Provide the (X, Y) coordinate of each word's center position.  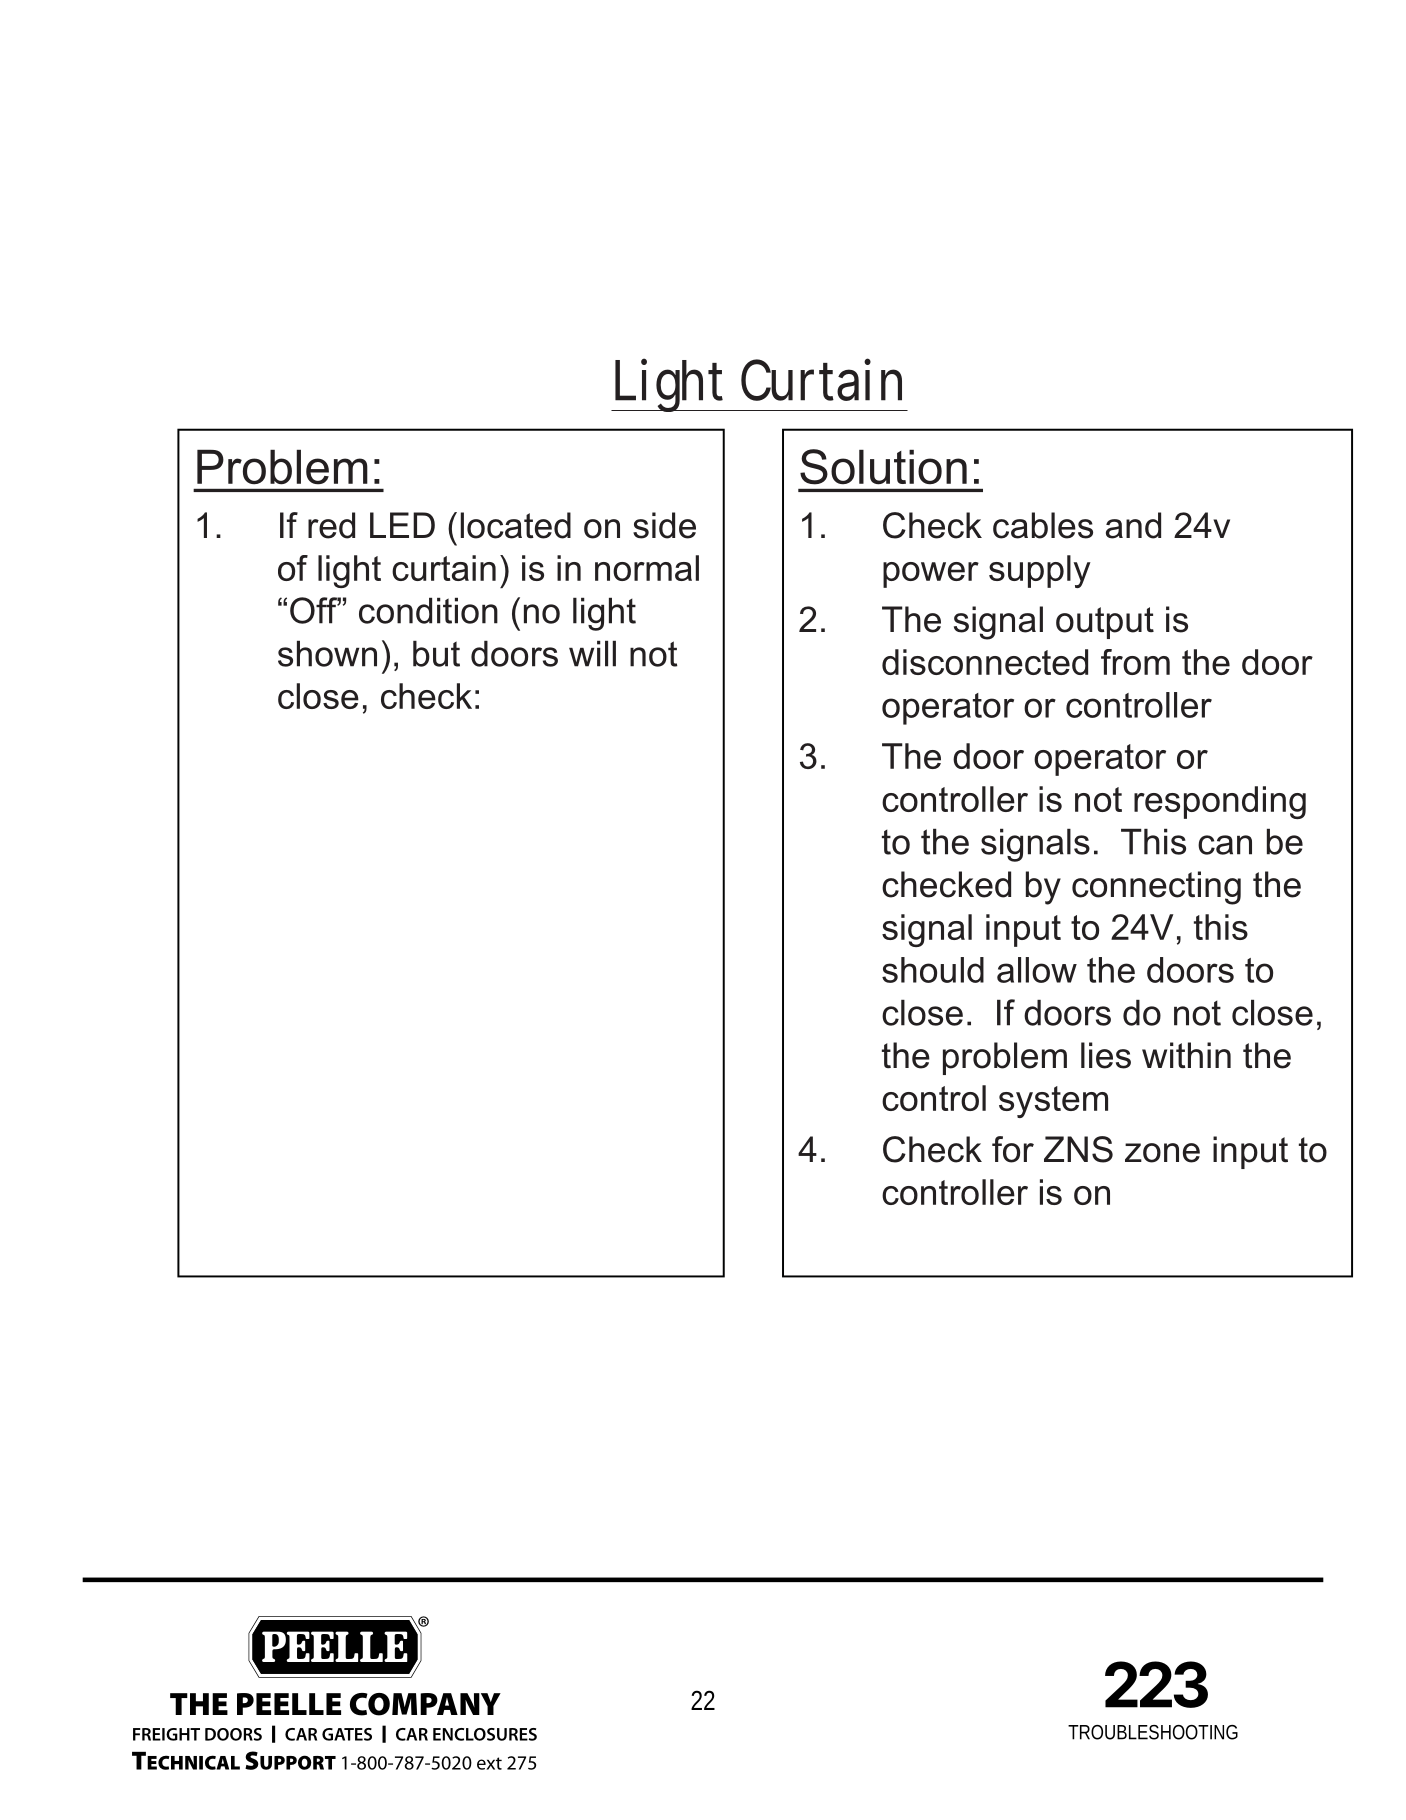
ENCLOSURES (485, 1734)
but (436, 654)
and (1133, 525)
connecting (1156, 888)
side (664, 525)
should (933, 970)
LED (402, 525)
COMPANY (425, 1704)
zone (1162, 1153)
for (1013, 1149)
